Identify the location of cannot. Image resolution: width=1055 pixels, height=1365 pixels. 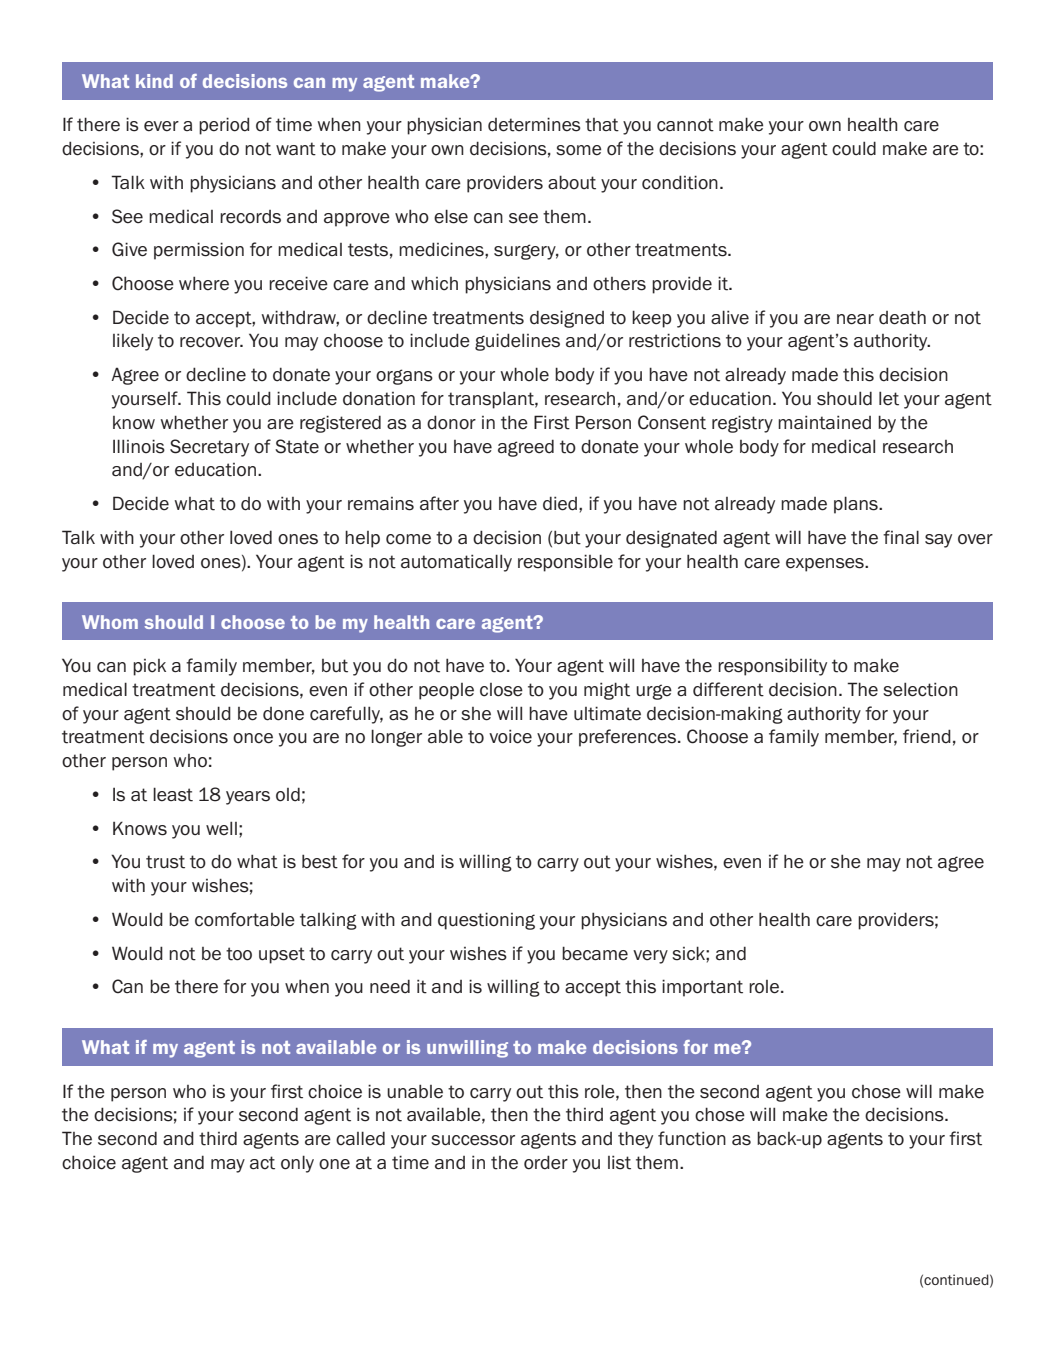
(685, 125).
